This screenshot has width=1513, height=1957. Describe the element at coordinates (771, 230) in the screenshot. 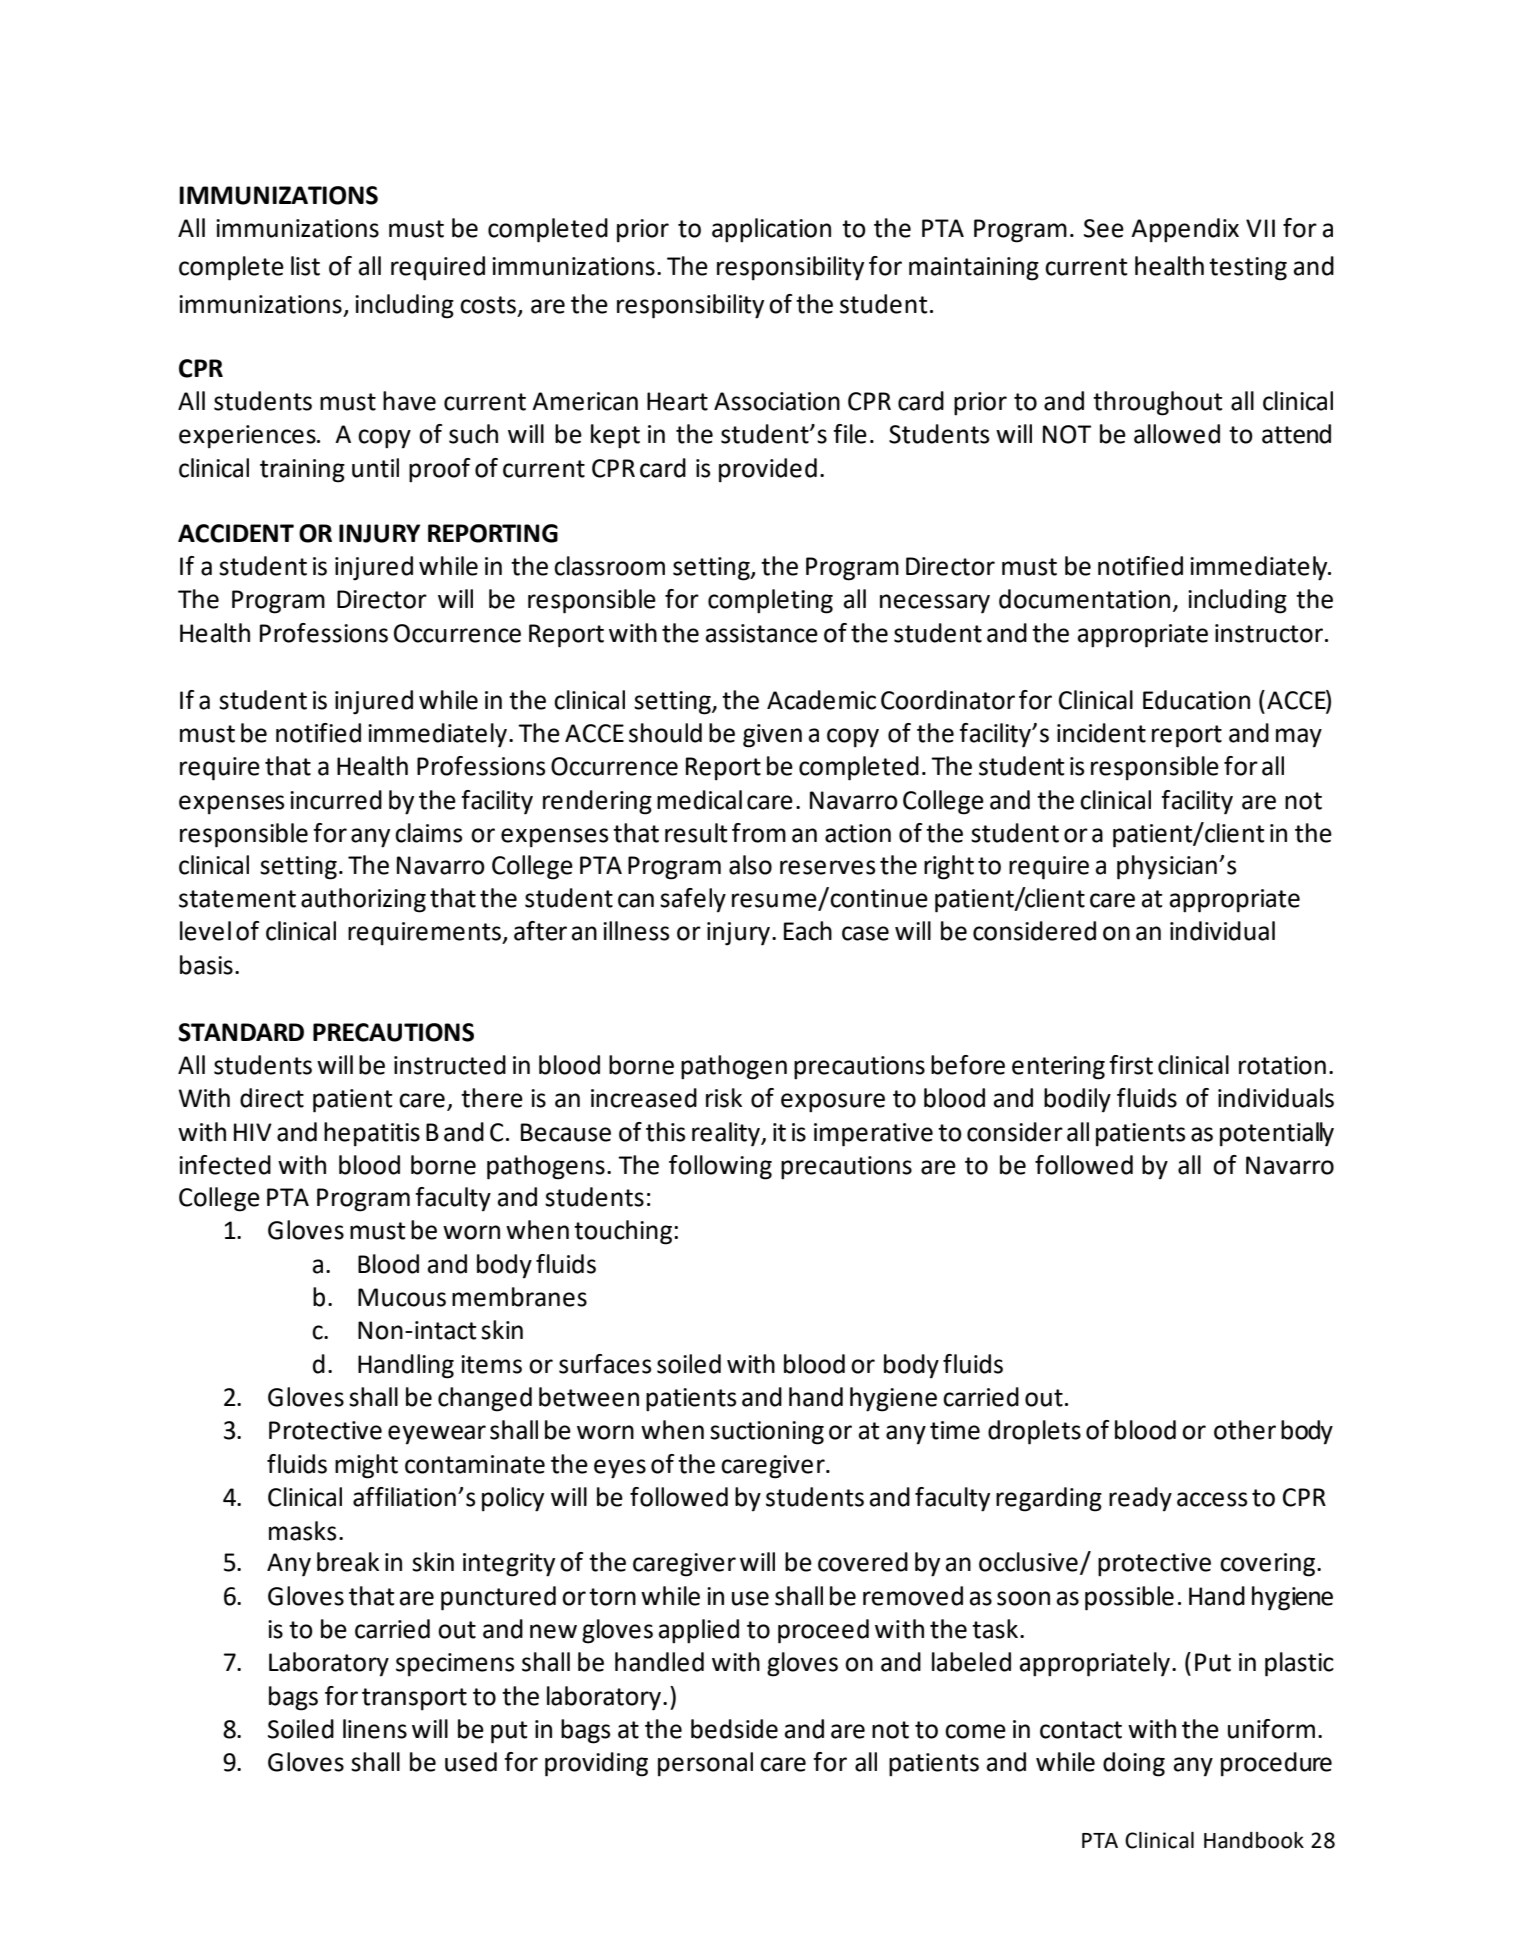

I see `application` at that location.
